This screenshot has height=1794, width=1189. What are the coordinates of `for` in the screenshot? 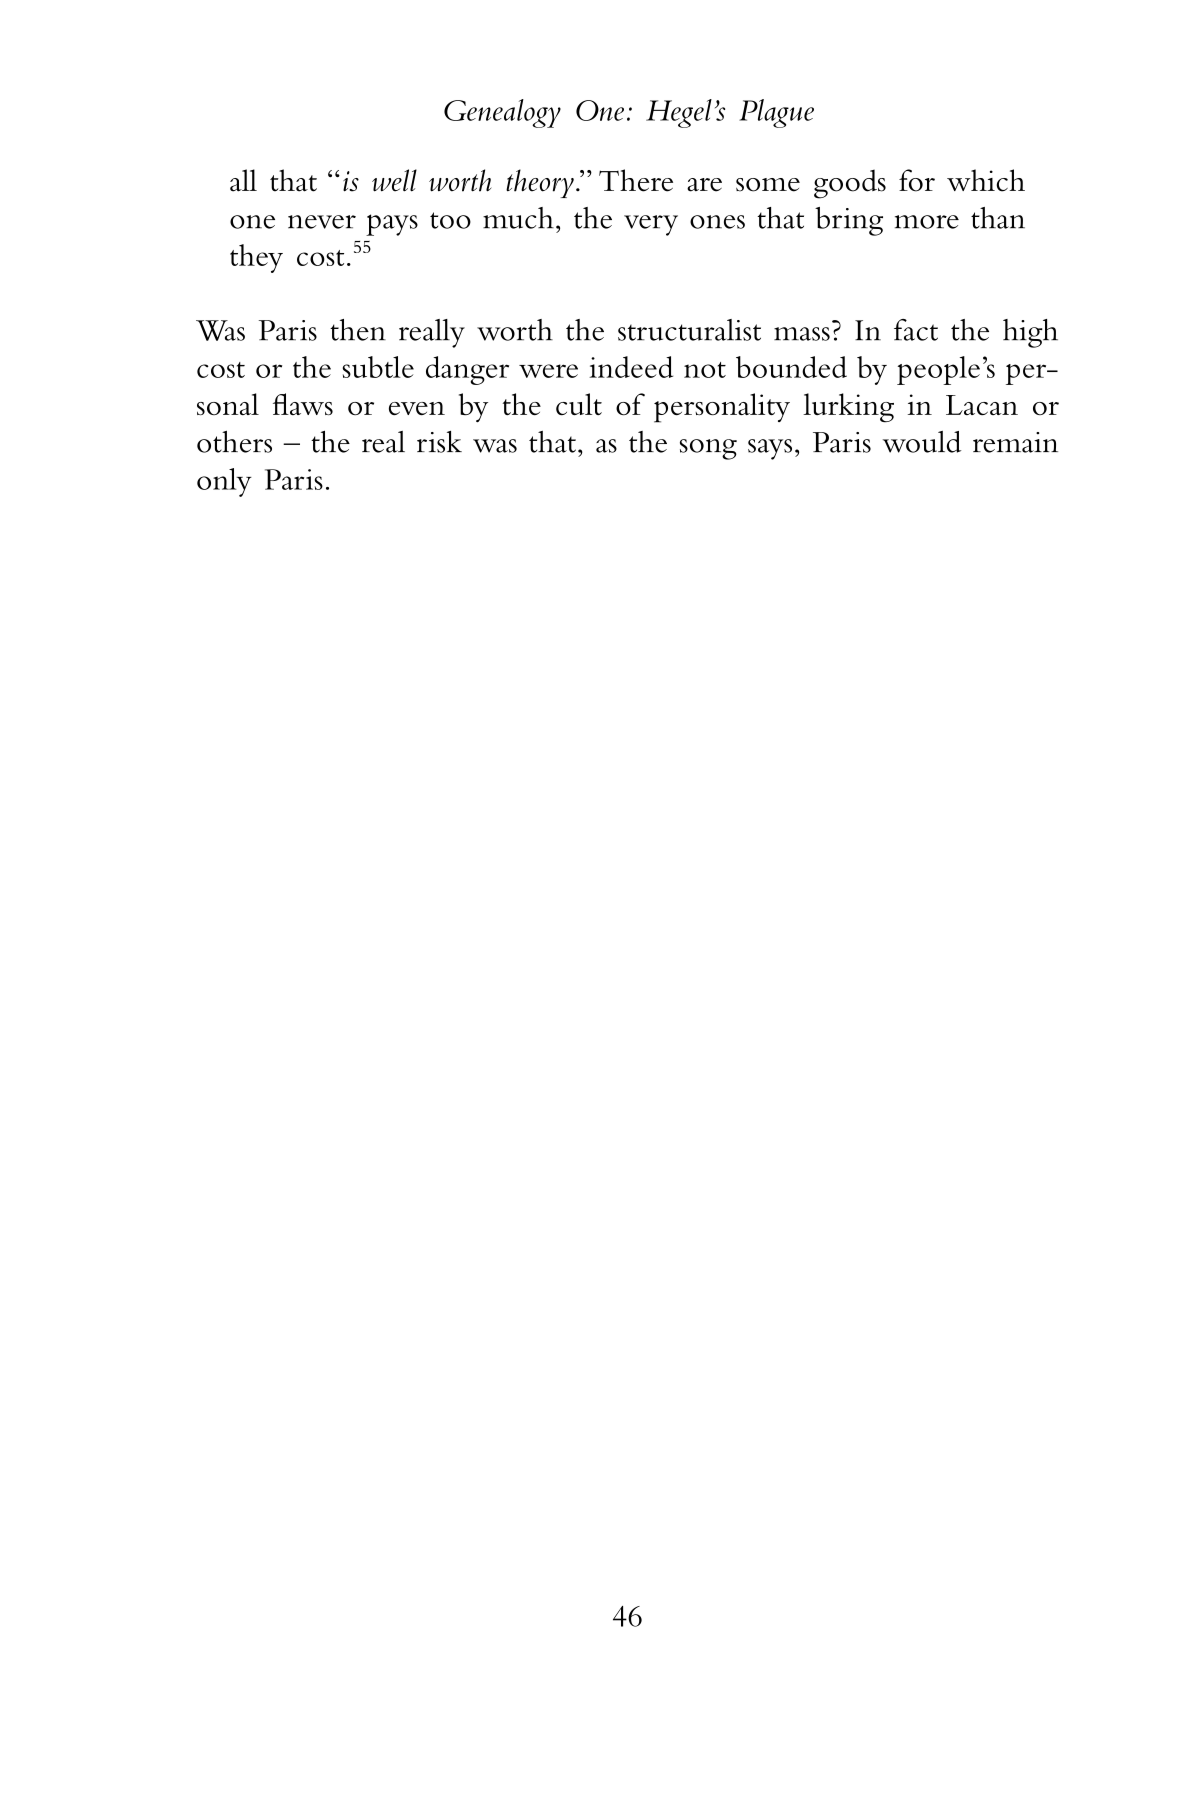 It's located at (917, 180).
